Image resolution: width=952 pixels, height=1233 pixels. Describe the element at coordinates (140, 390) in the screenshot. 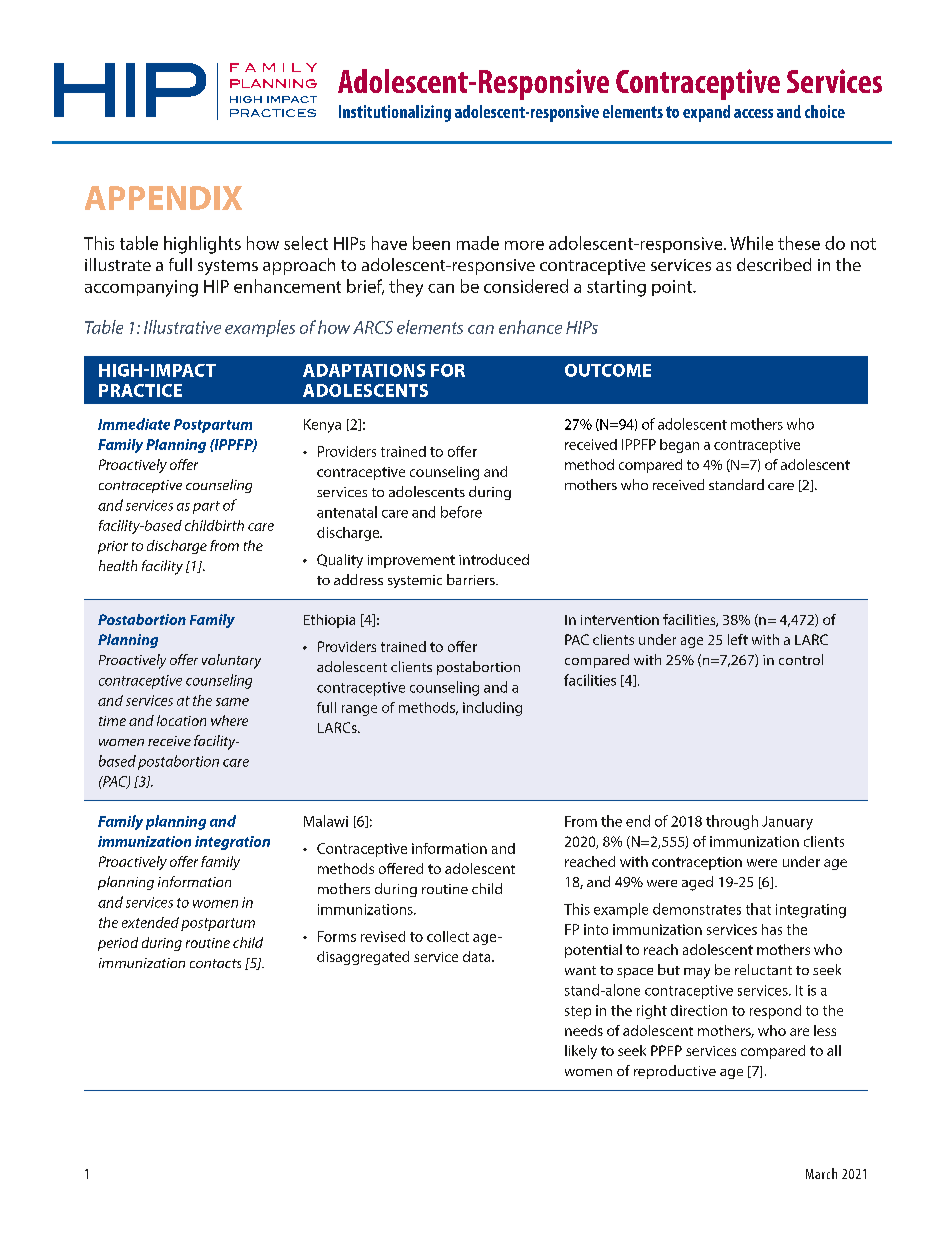

I see `PRACTICE` at that location.
